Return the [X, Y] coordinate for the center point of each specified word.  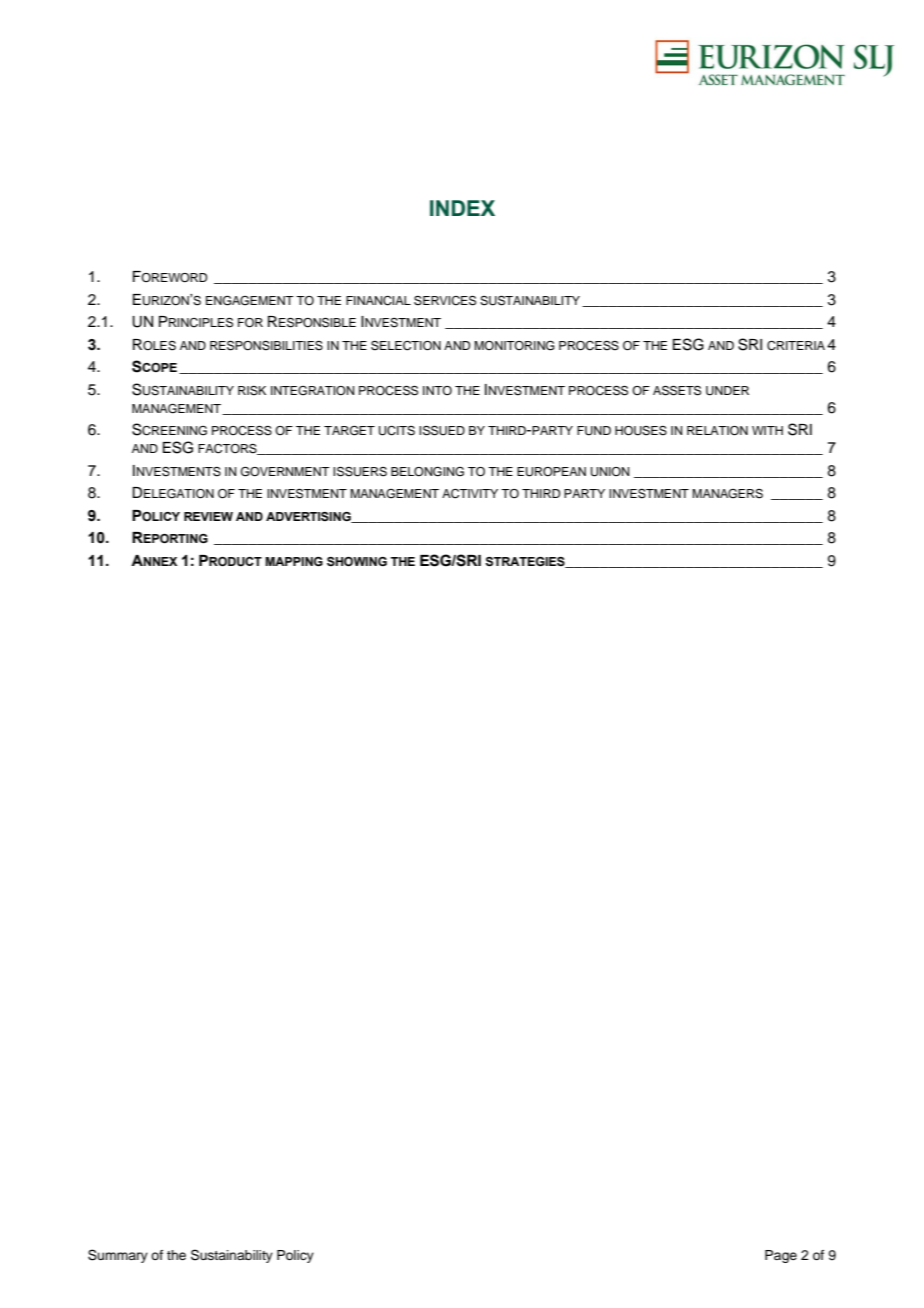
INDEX [462, 208]
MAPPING [294, 561]
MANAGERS [727, 494]
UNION [610, 472]
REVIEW [208, 516]
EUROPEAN [551, 472]
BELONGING [427, 472]
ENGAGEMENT [250, 301]
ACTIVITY [470, 494]
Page [781, 1256]
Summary [118, 1256]
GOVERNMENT [285, 472]
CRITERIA [796, 346]
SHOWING [357, 561]
